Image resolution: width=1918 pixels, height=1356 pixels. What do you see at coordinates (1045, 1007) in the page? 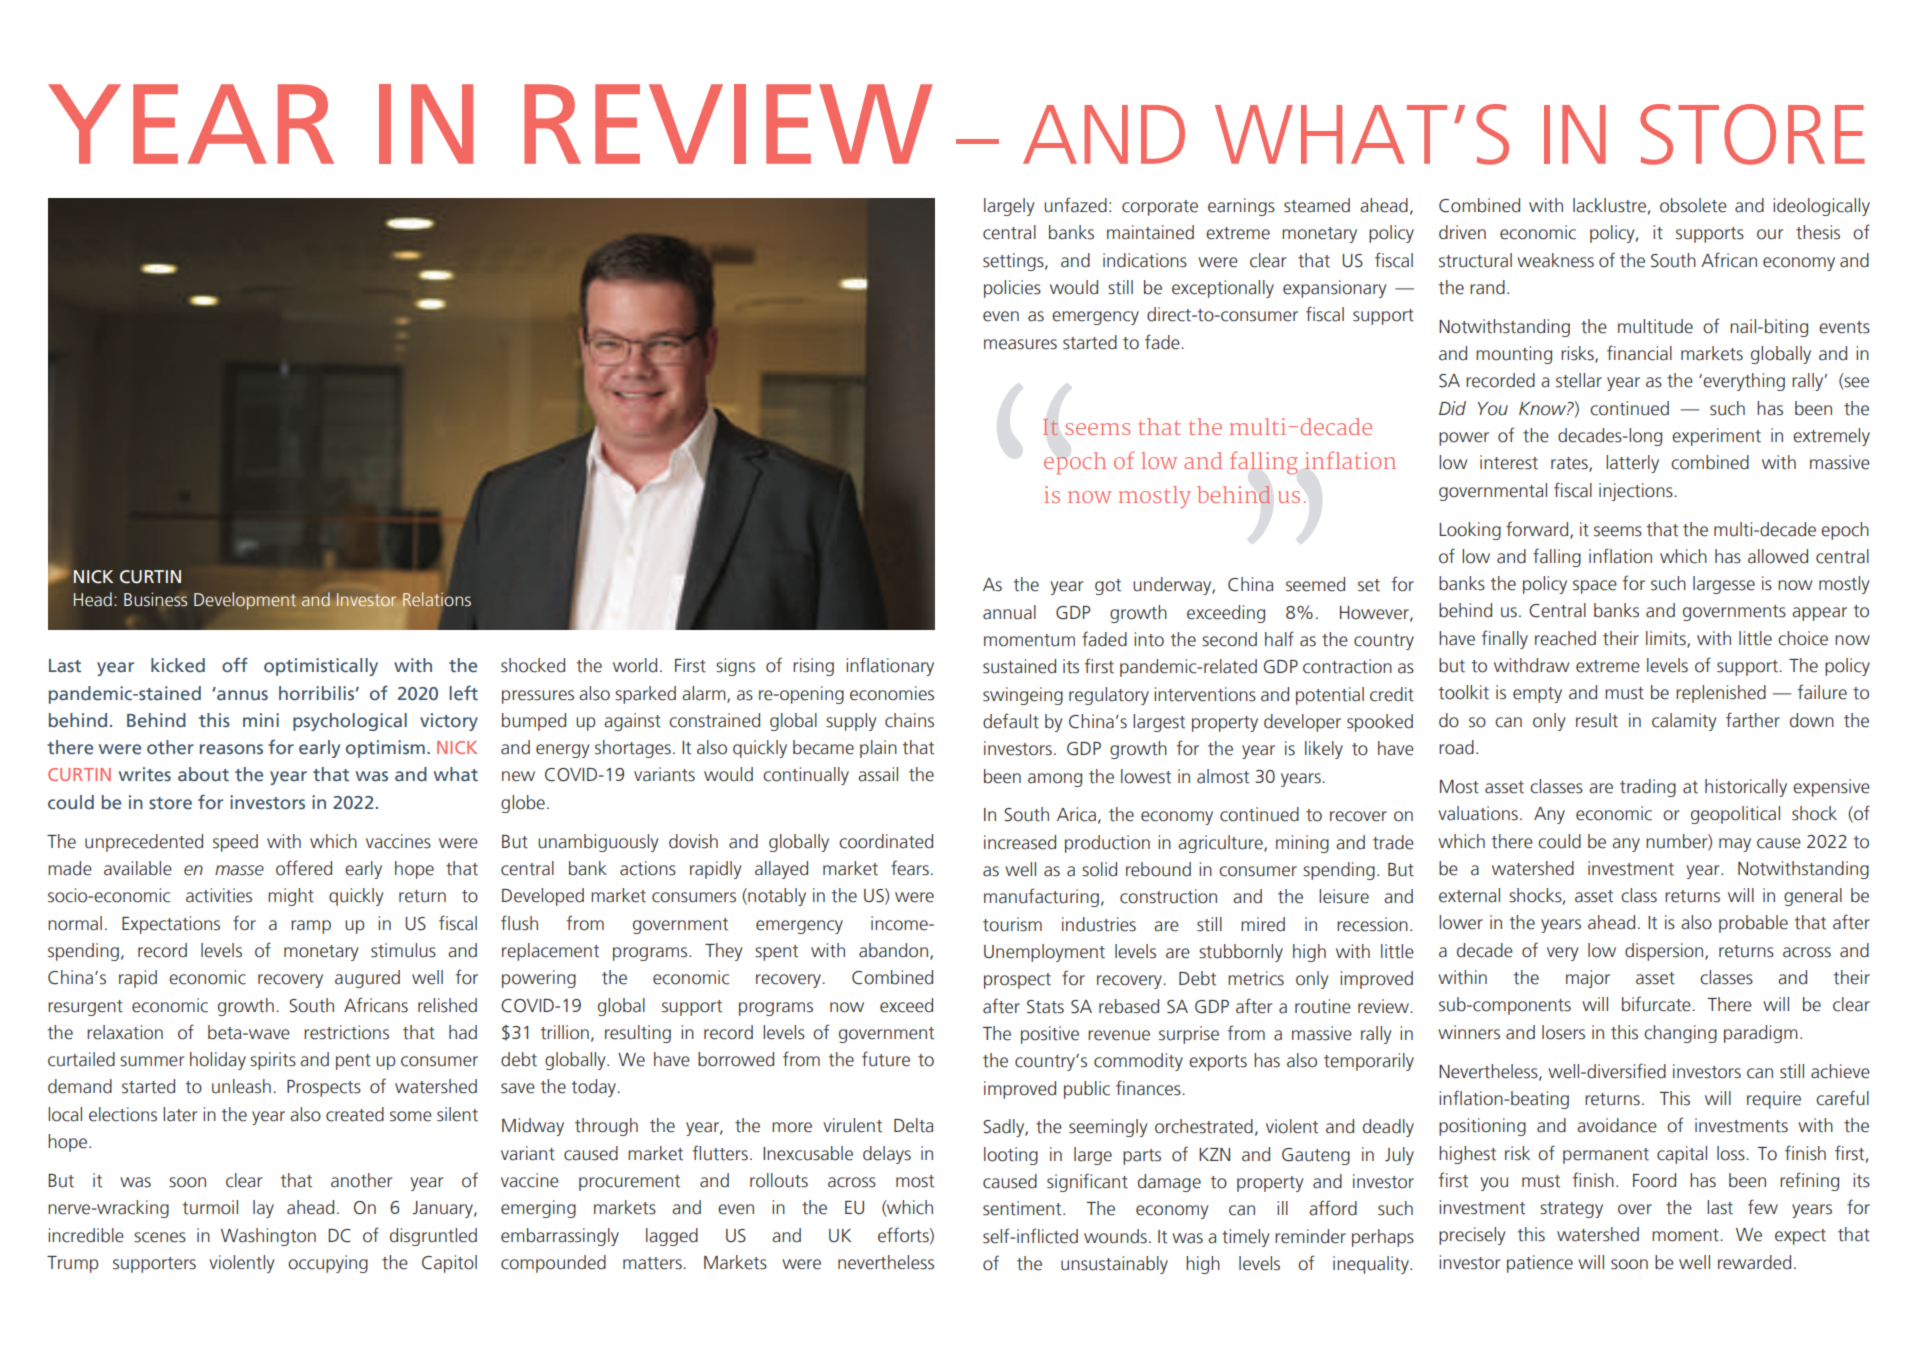
I see `Stats` at bounding box center [1045, 1007].
